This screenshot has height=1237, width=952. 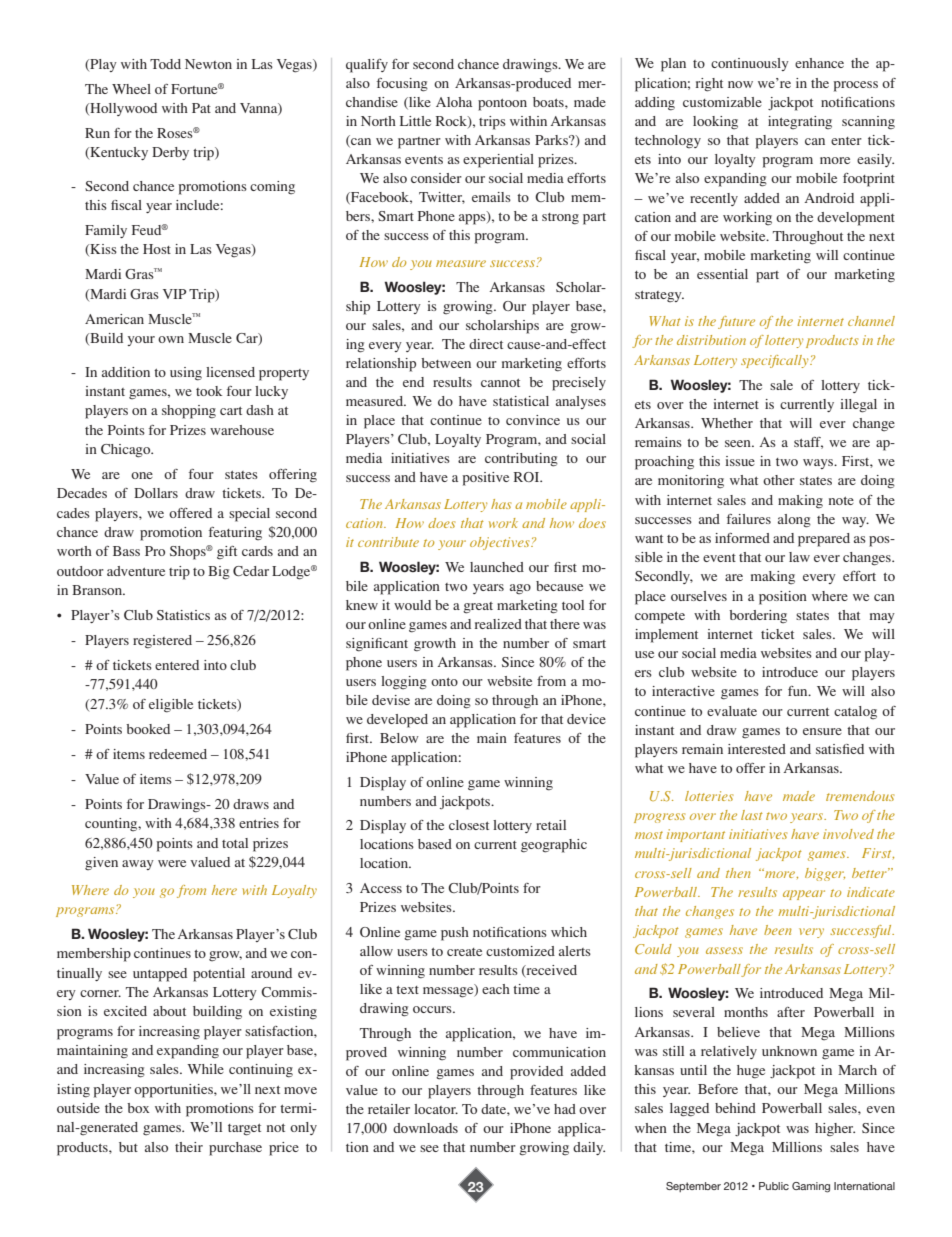 What do you see at coordinates (800, 122) in the screenshot?
I see `integrating` at bounding box center [800, 122].
